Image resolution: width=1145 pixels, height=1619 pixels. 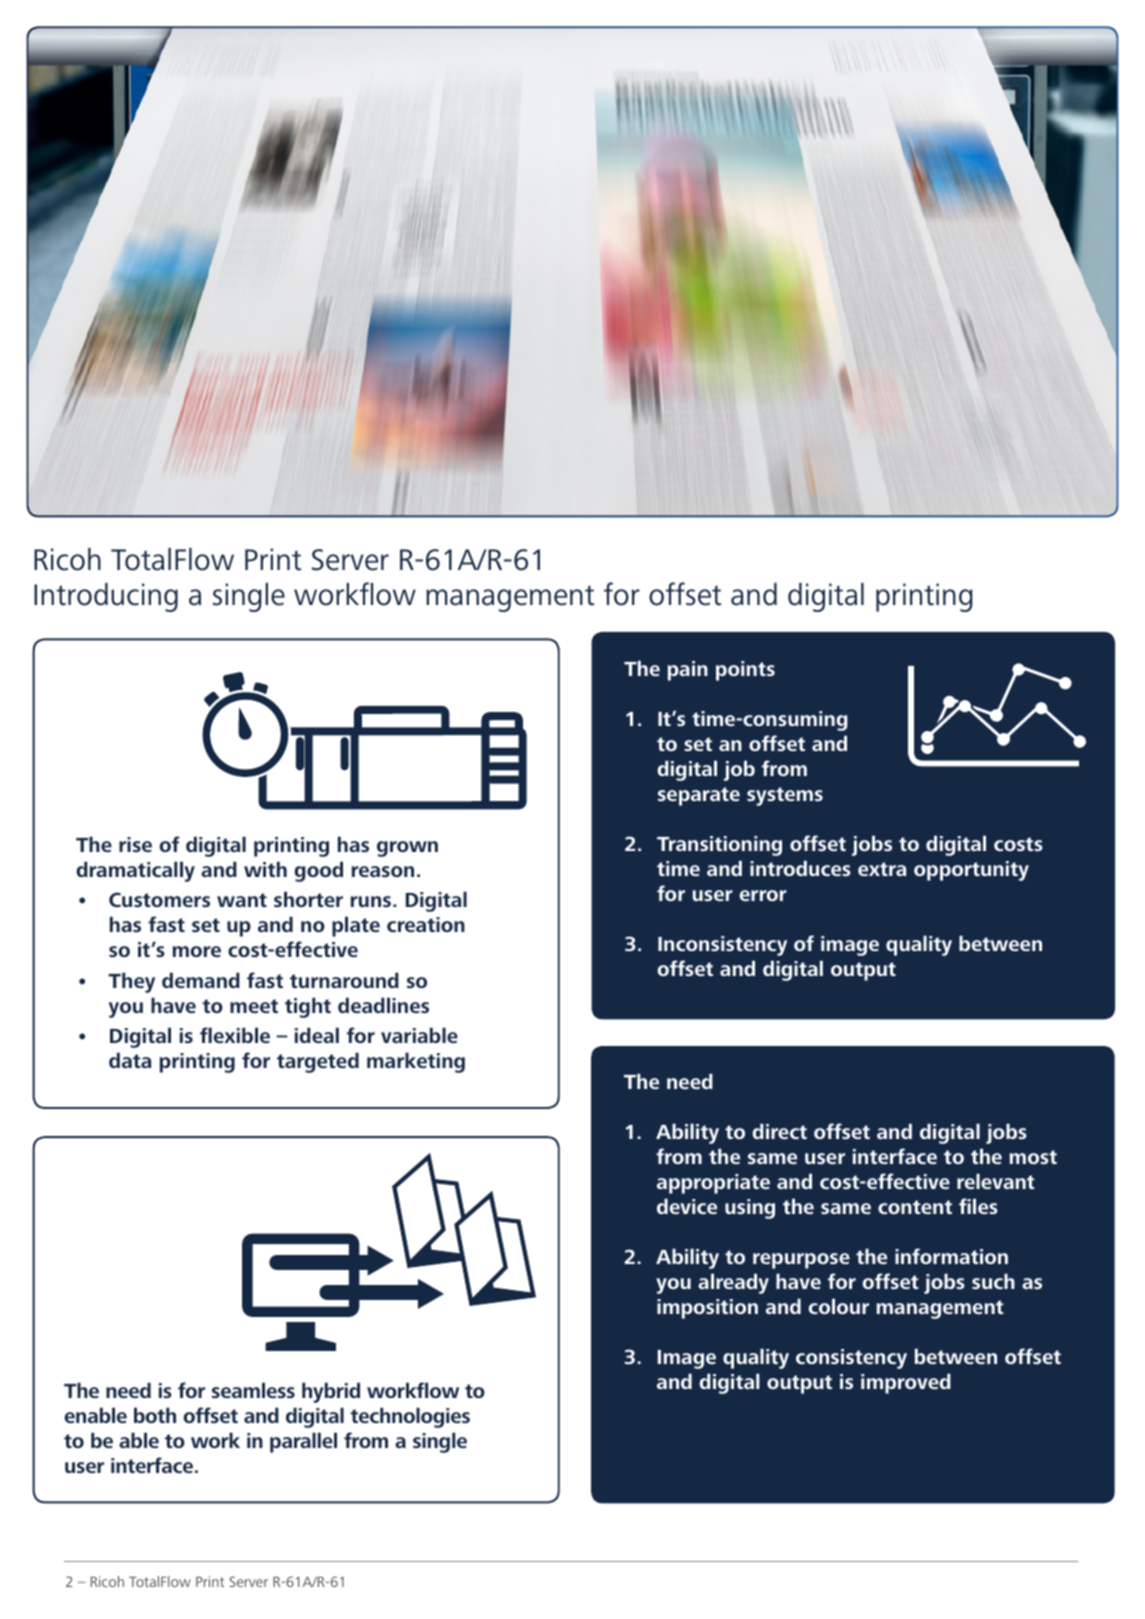 I want to click on pain, so click(x=688, y=671).
